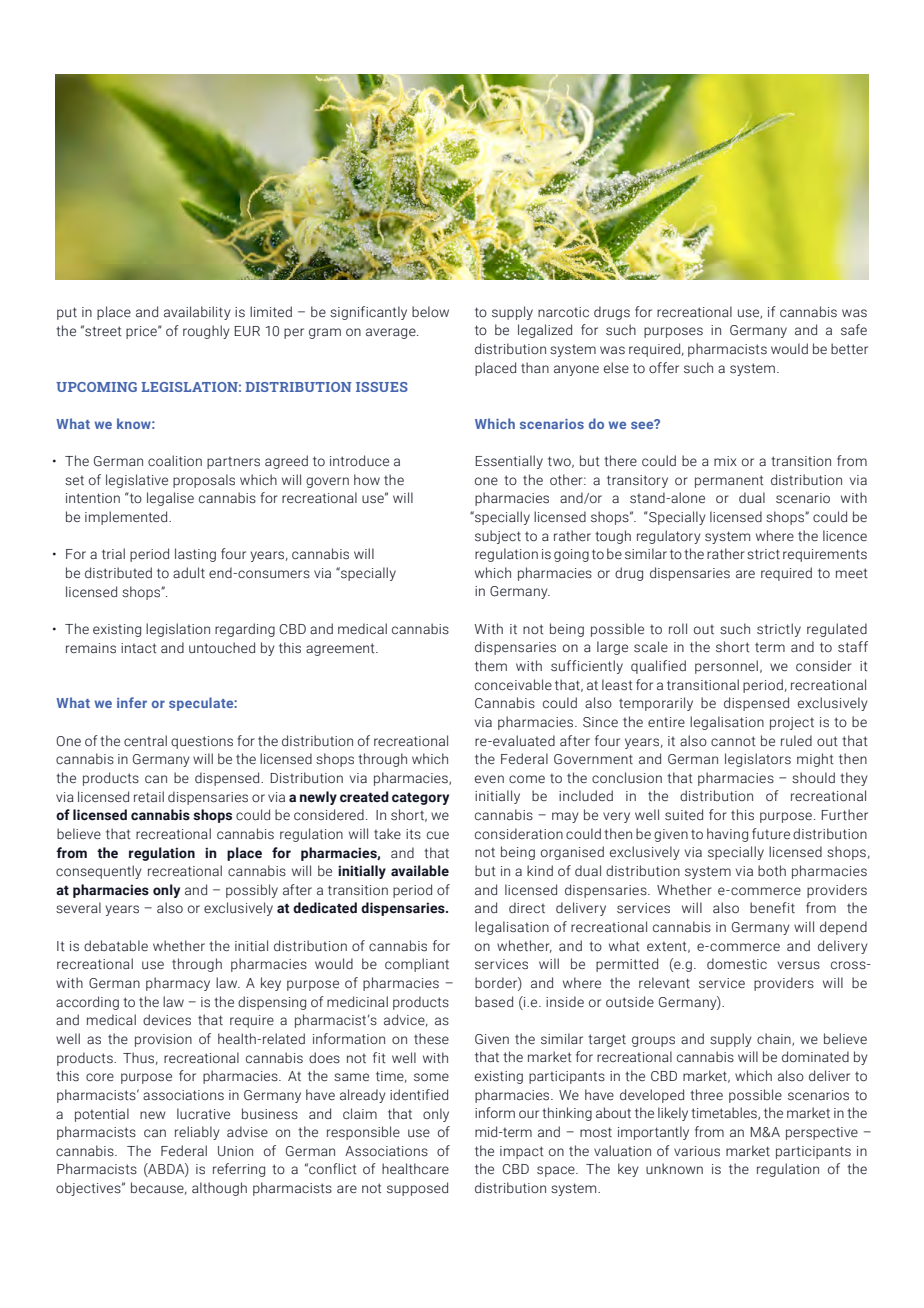  Describe the element at coordinates (758, 760) in the image. I see `legislators` at that location.
